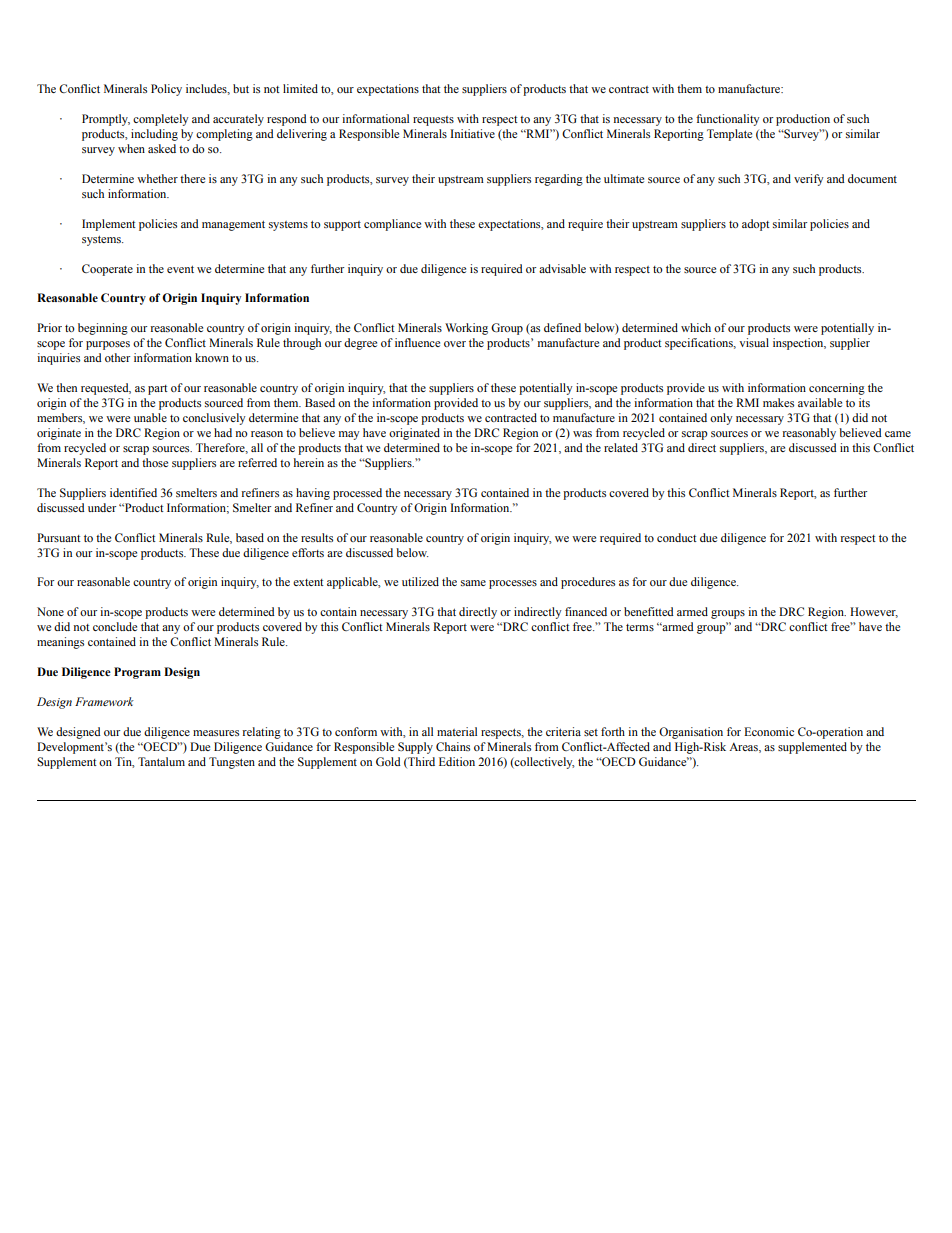 The image size is (952, 1233). Describe the element at coordinates (161, 120) in the screenshot. I see `completely` at that location.
